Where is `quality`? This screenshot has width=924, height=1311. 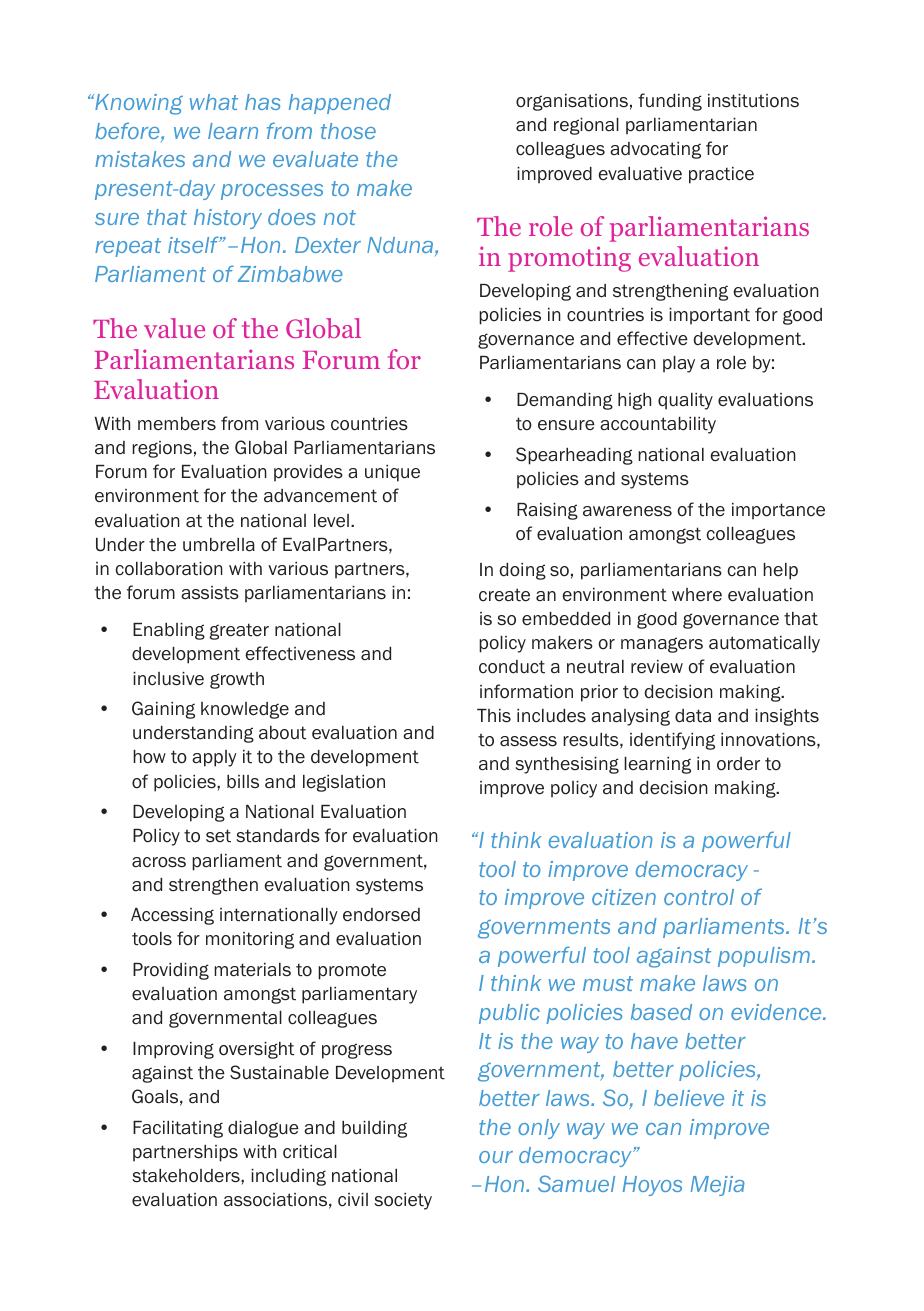 quality is located at coordinates (685, 401).
